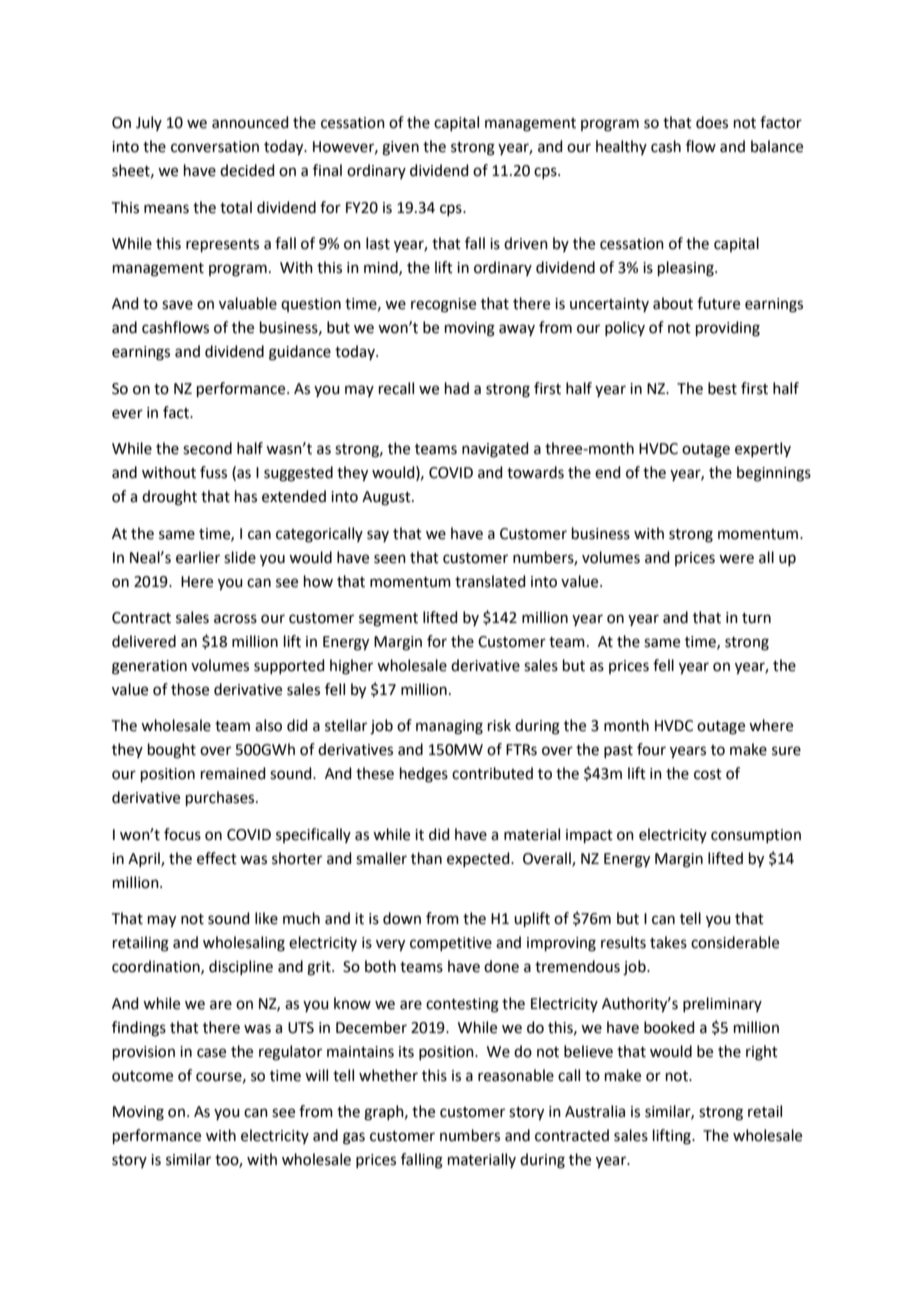 This image has height=1308, width=924. I want to click on providing, so click(728, 329).
